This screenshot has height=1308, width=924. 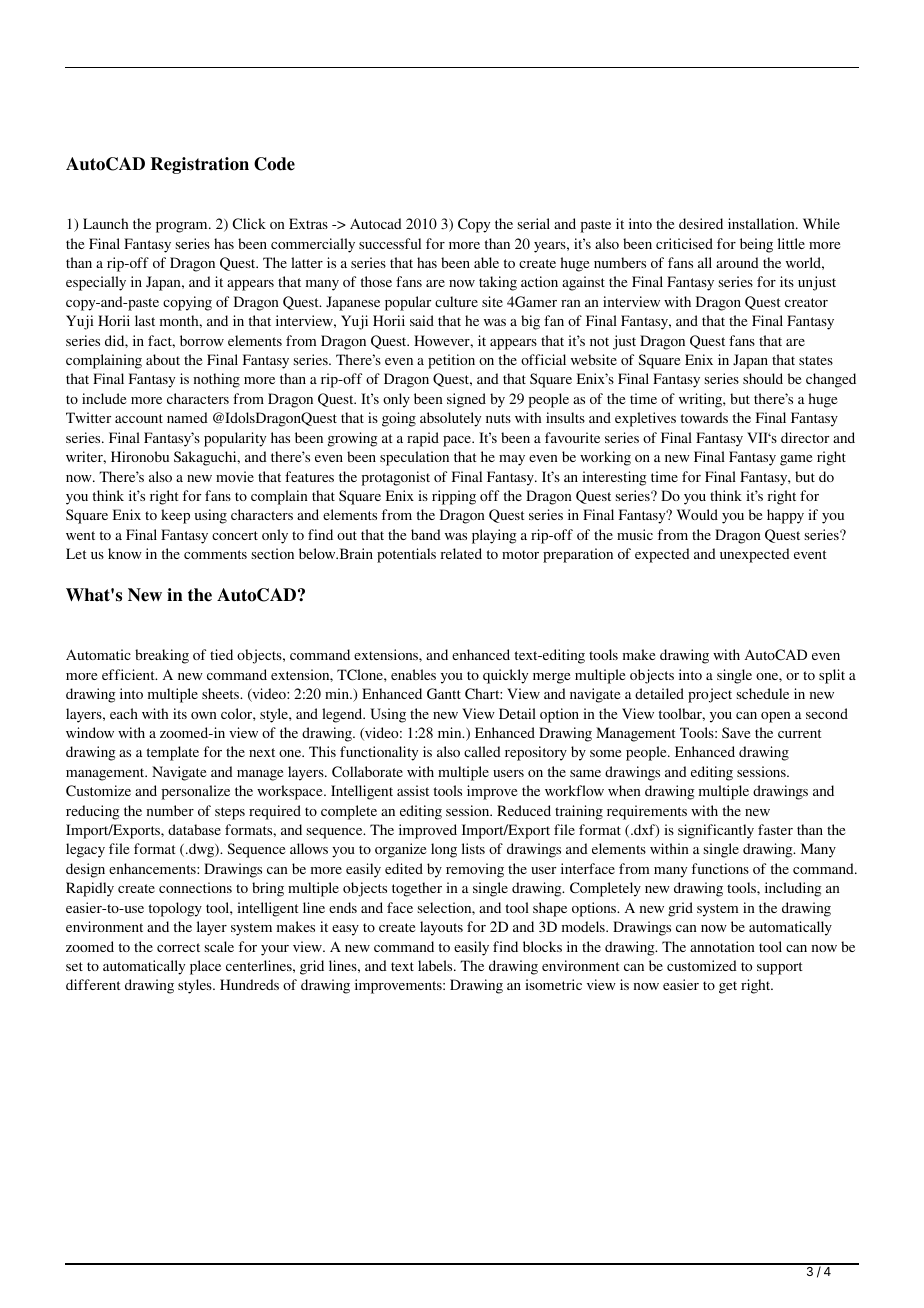 What do you see at coordinates (762, 223) in the screenshot?
I see `installation` at bounding box center [762, 223].
